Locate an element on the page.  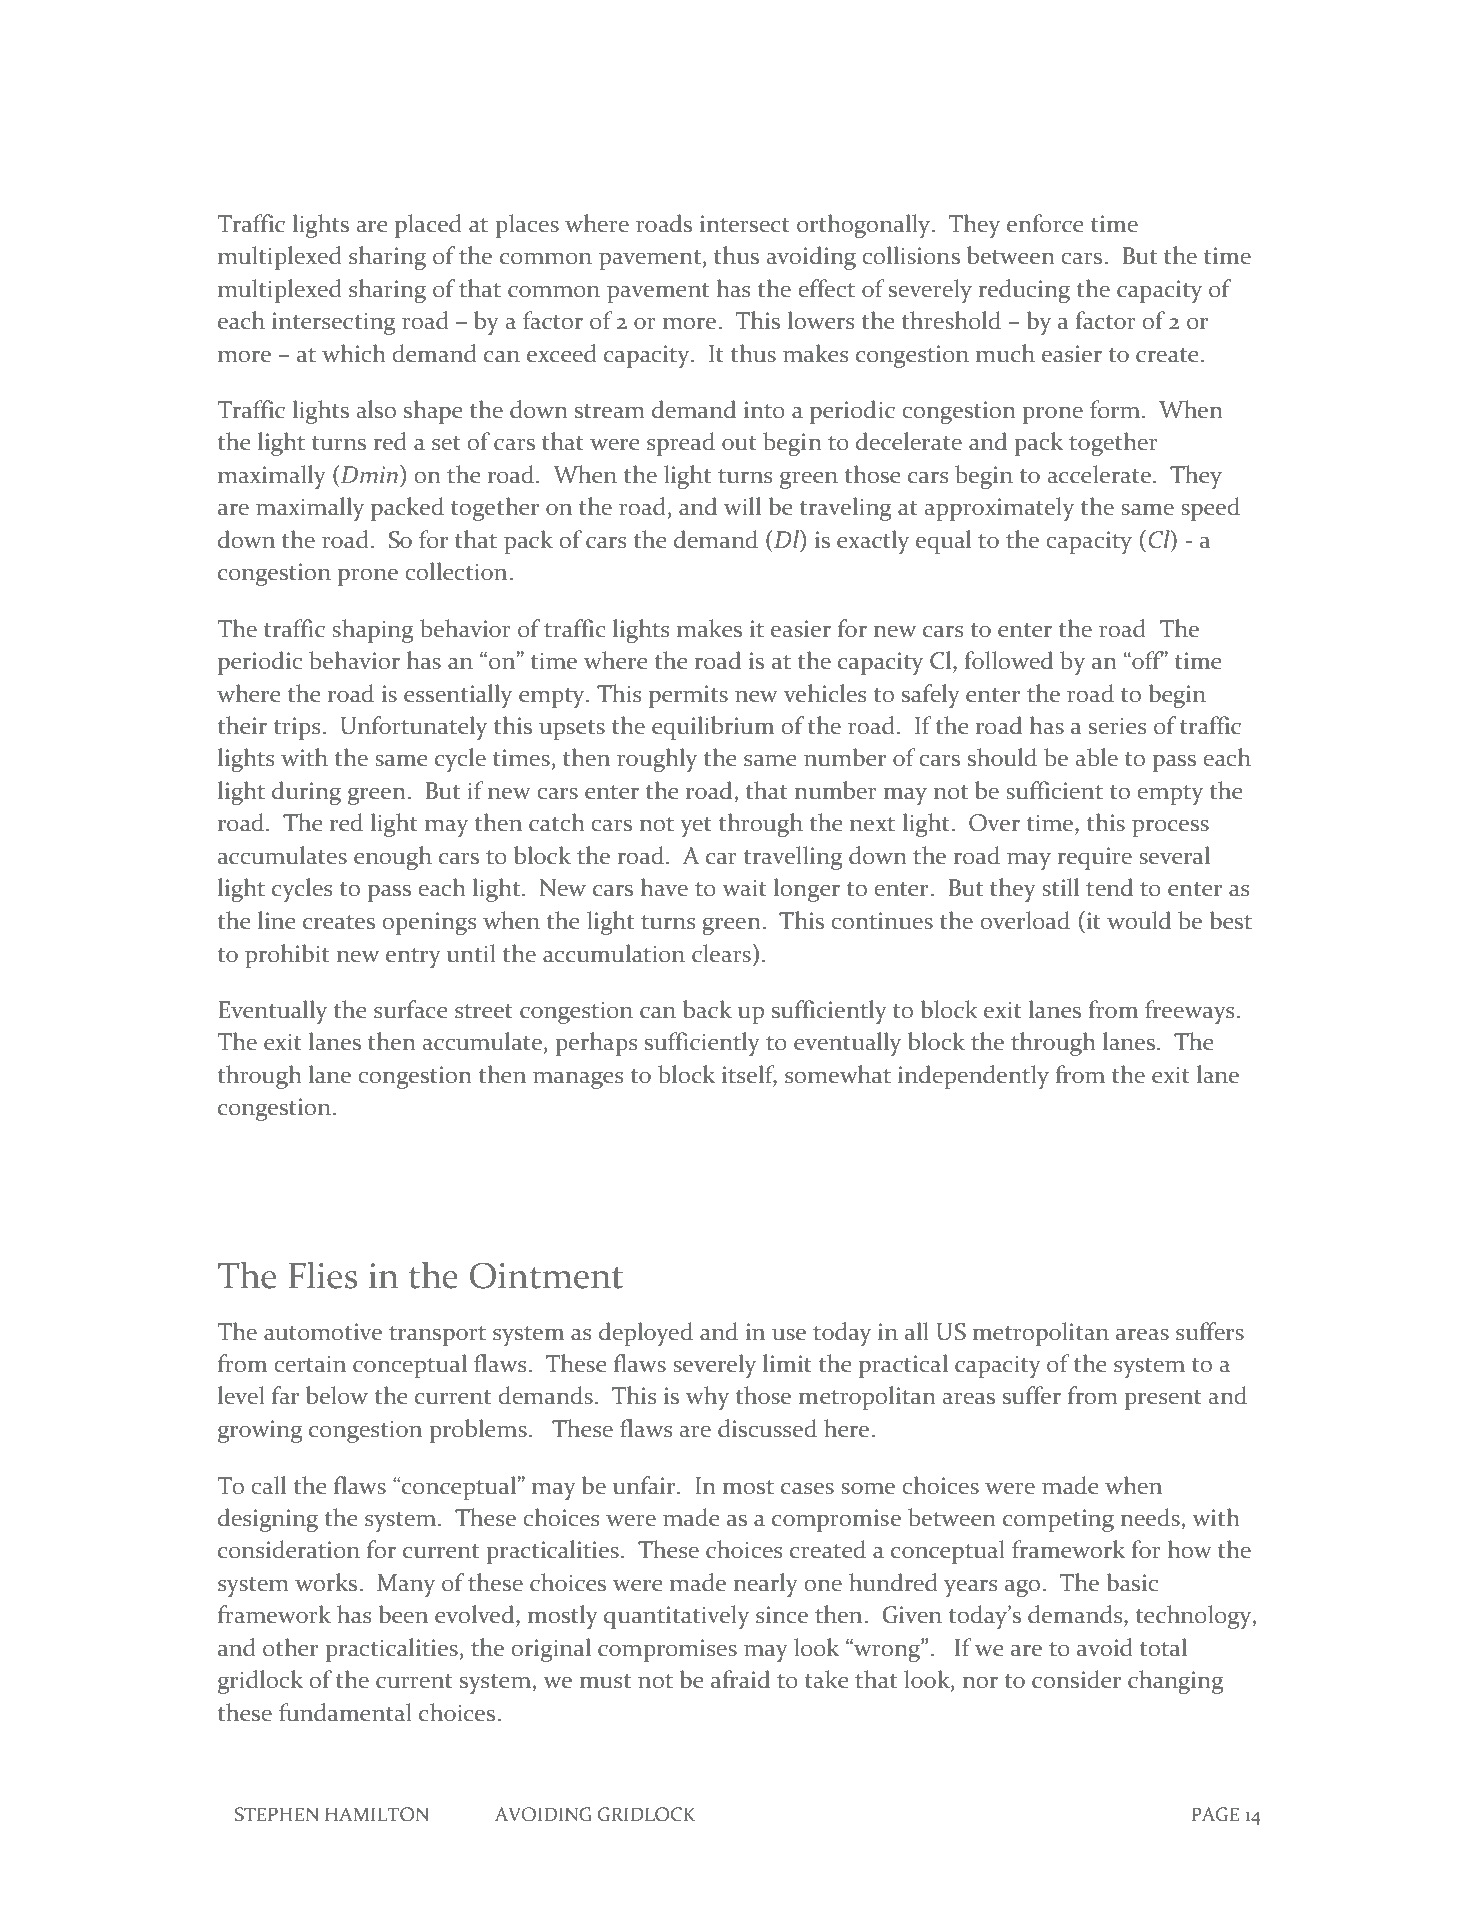
effect is located at coordinates (826, 288).
